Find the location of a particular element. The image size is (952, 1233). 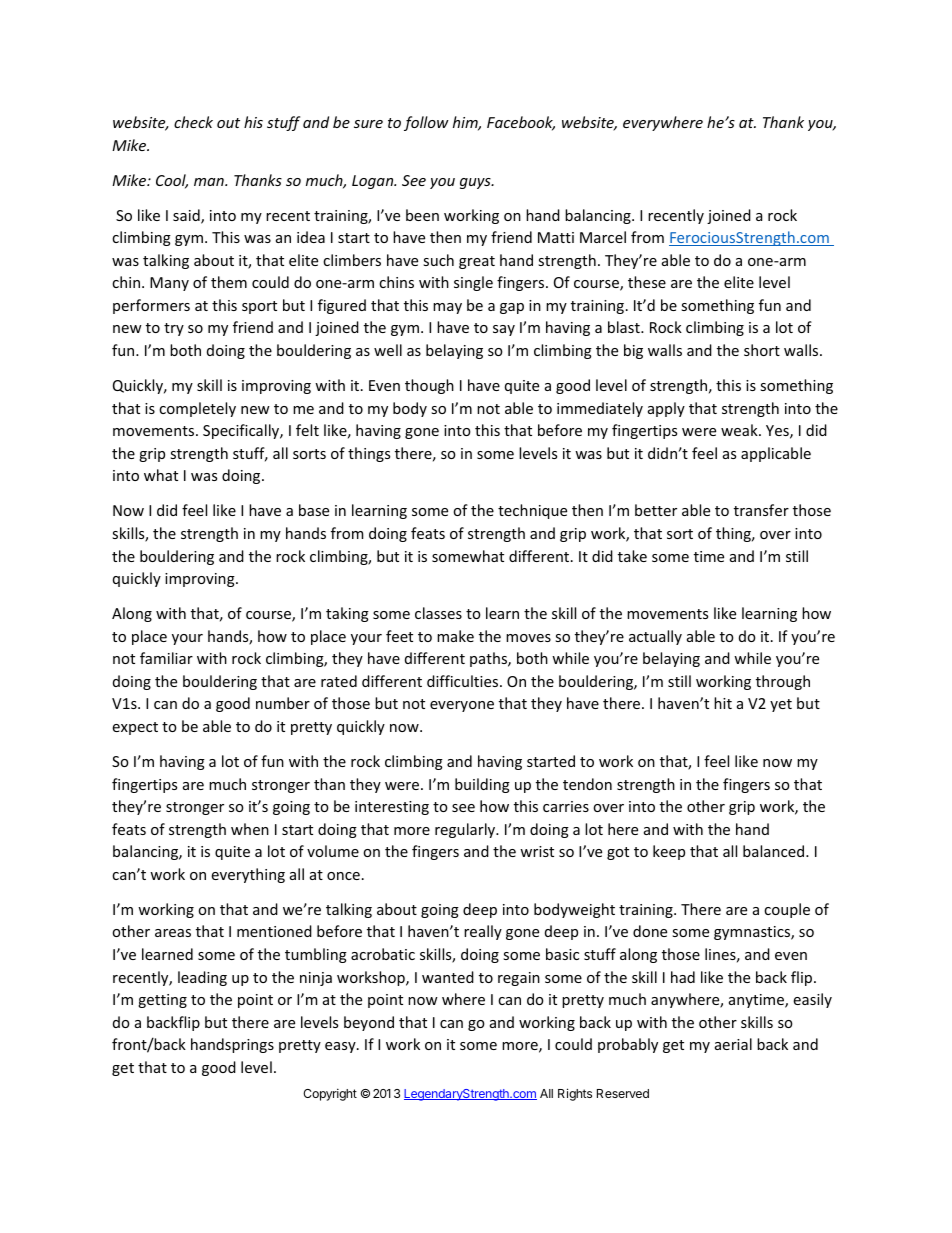

balanced is located at coordinates (775, 851).
